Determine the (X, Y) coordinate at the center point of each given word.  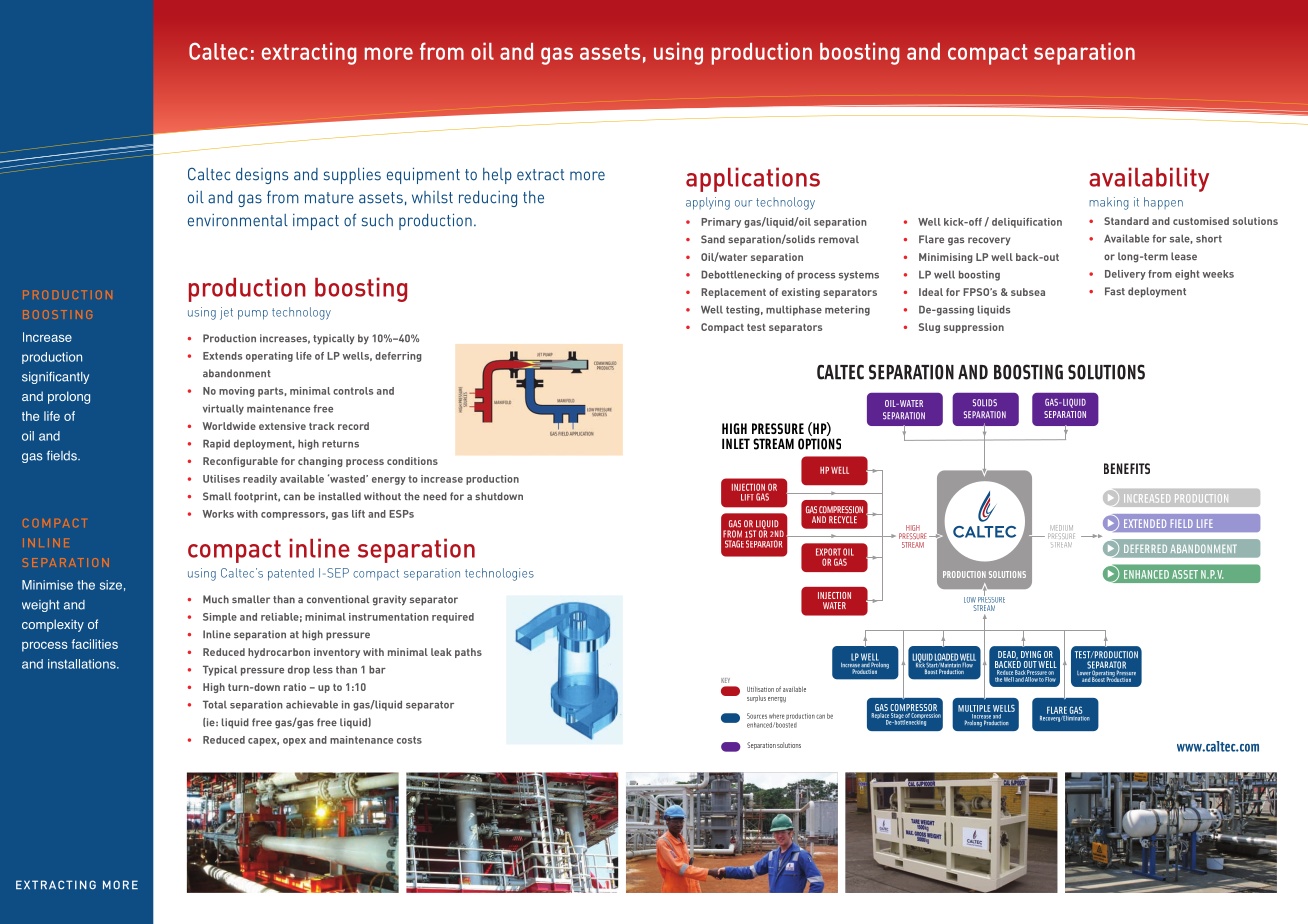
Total (215, 704)
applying (708, 203)
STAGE (734, 544)
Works (218, 514)
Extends (222, 356)
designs (262, 176)
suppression (974, 328)
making (1109, 203)
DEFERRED (1145, 549)
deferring (398, 357)
